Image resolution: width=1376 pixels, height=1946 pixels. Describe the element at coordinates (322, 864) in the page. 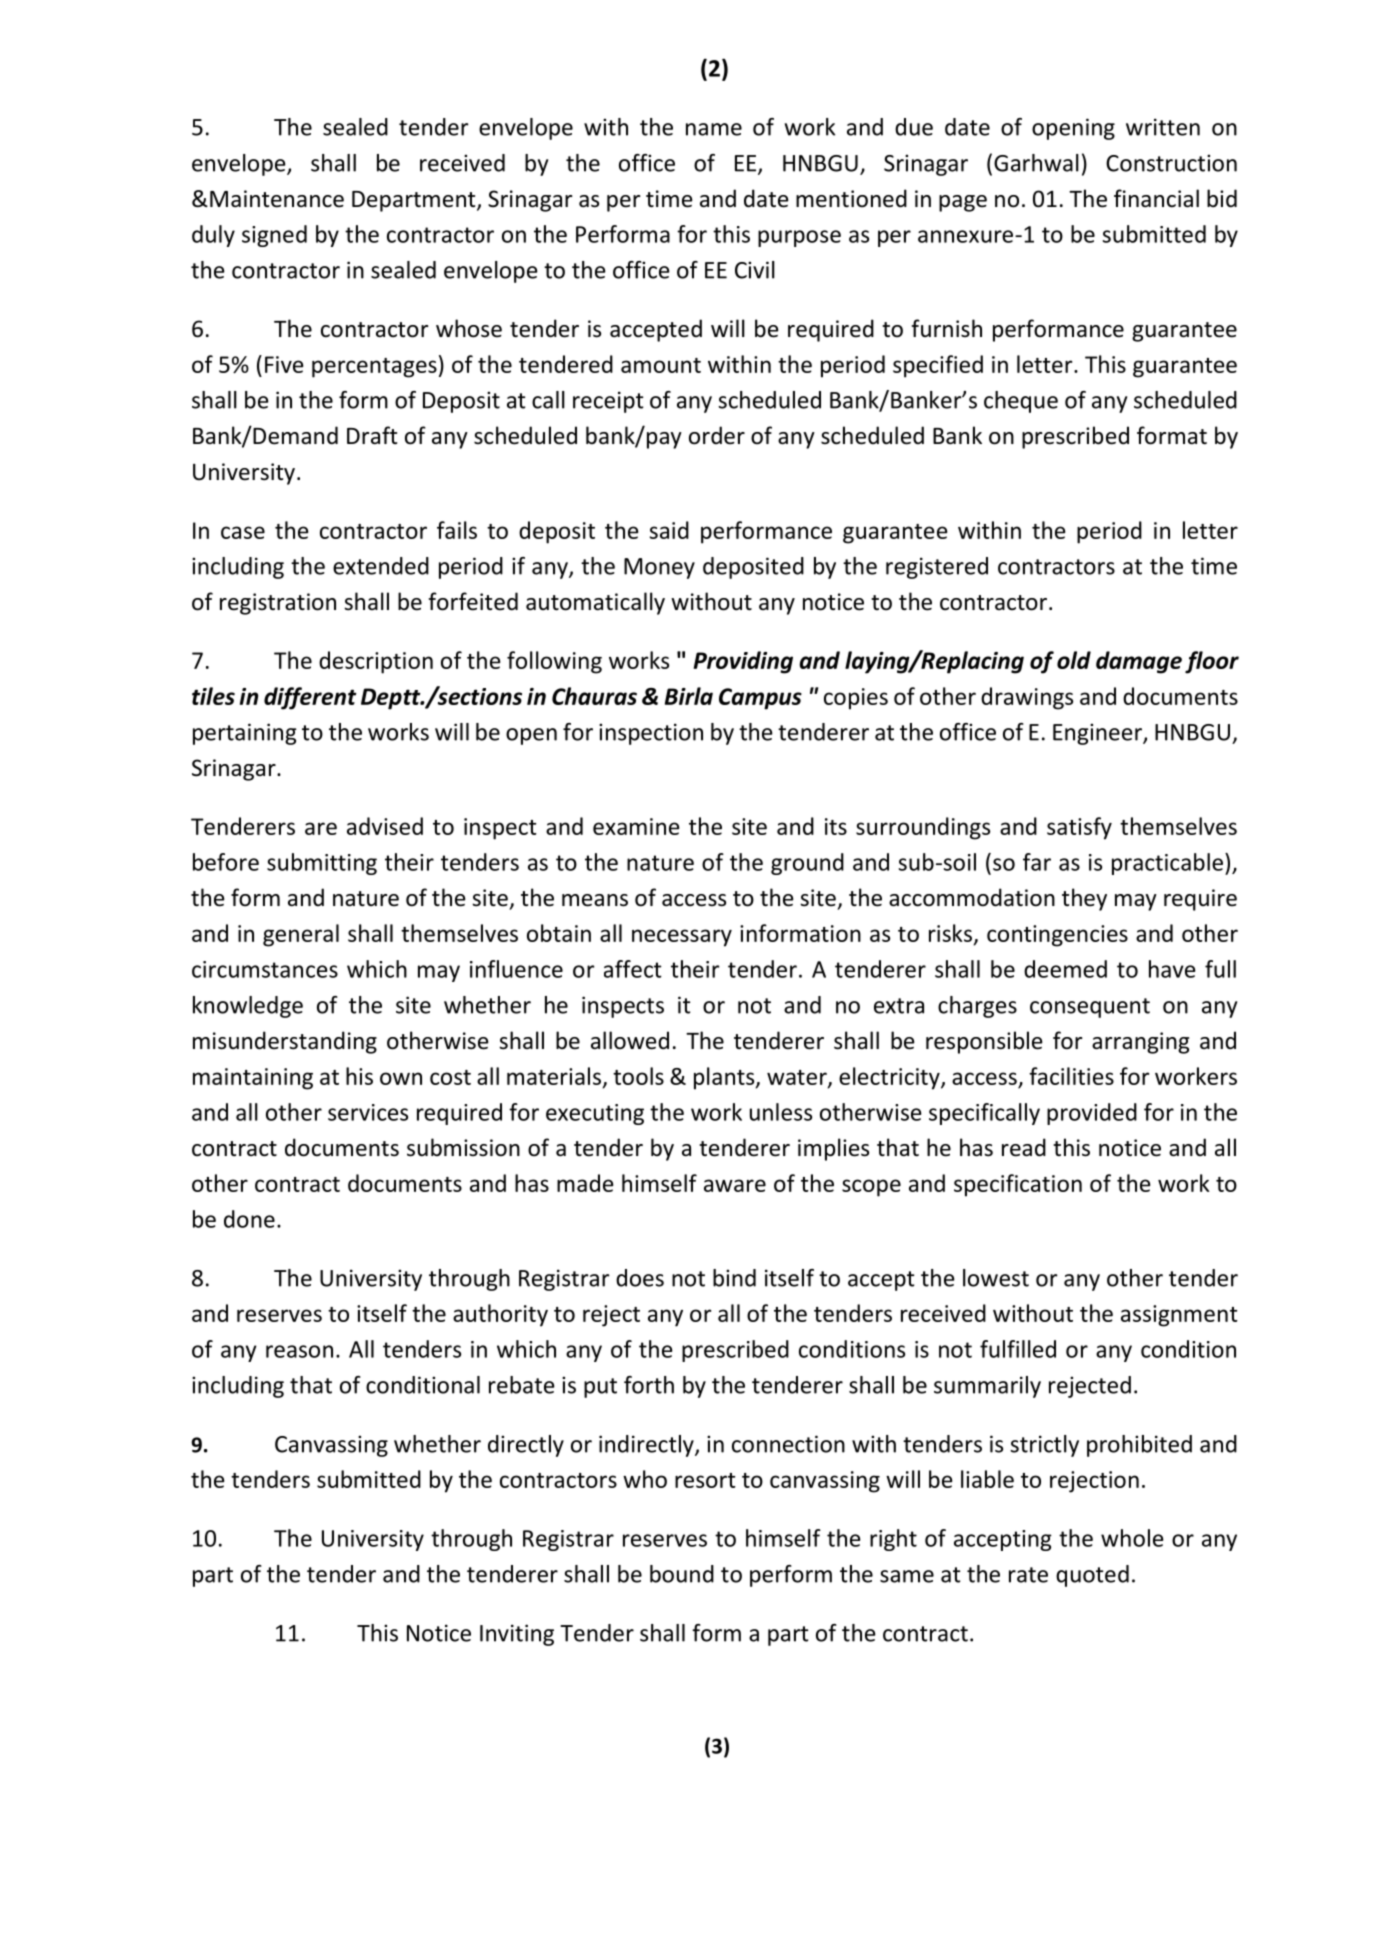

I see `submitting` at that location.
